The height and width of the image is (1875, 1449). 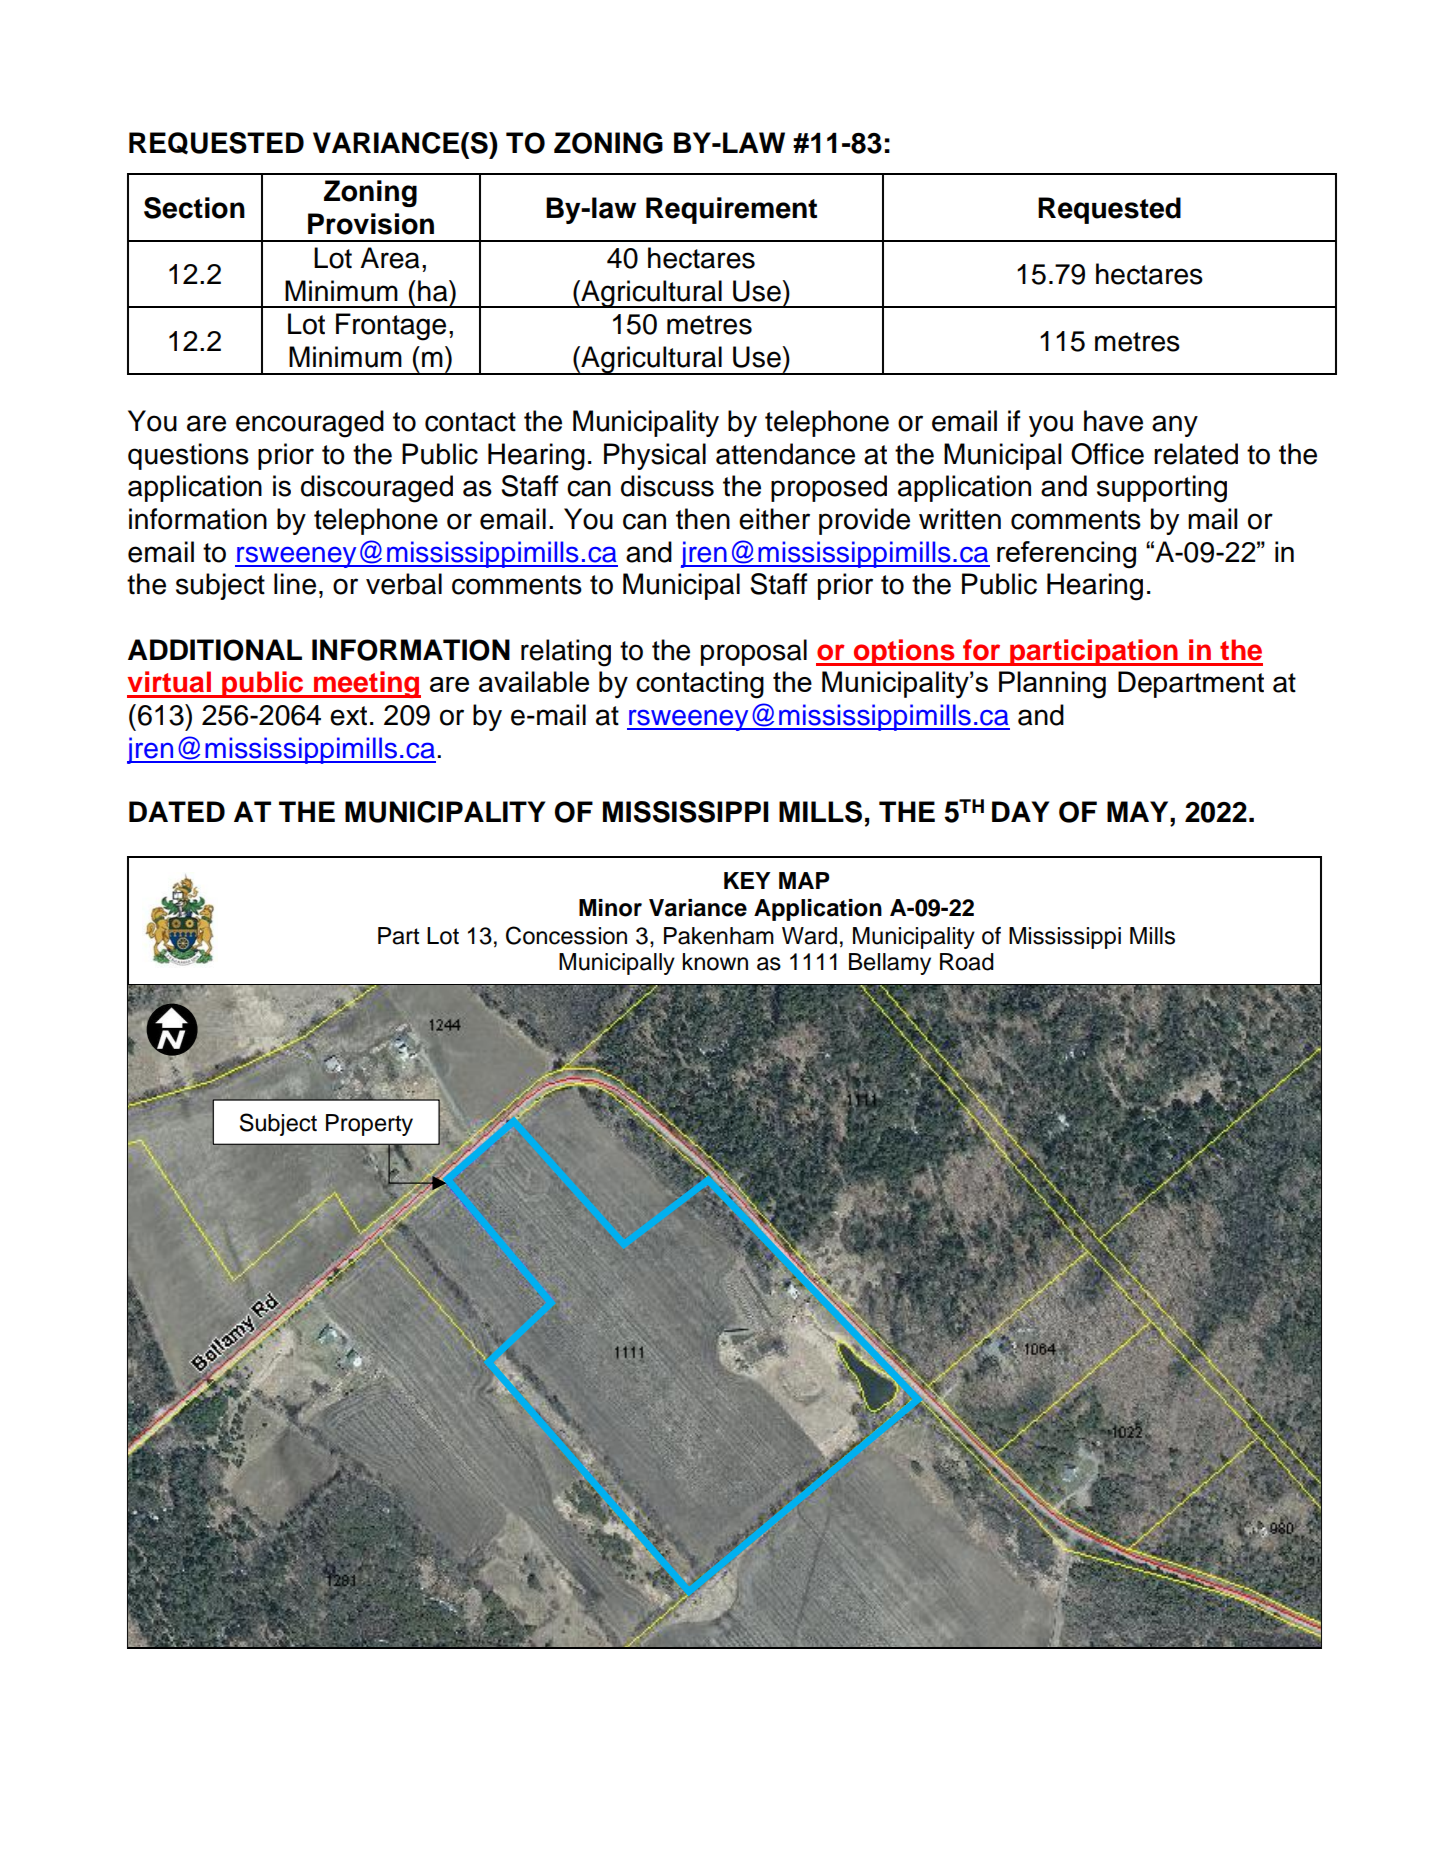 I want to click on meeting, so click(x=366, y=684).
